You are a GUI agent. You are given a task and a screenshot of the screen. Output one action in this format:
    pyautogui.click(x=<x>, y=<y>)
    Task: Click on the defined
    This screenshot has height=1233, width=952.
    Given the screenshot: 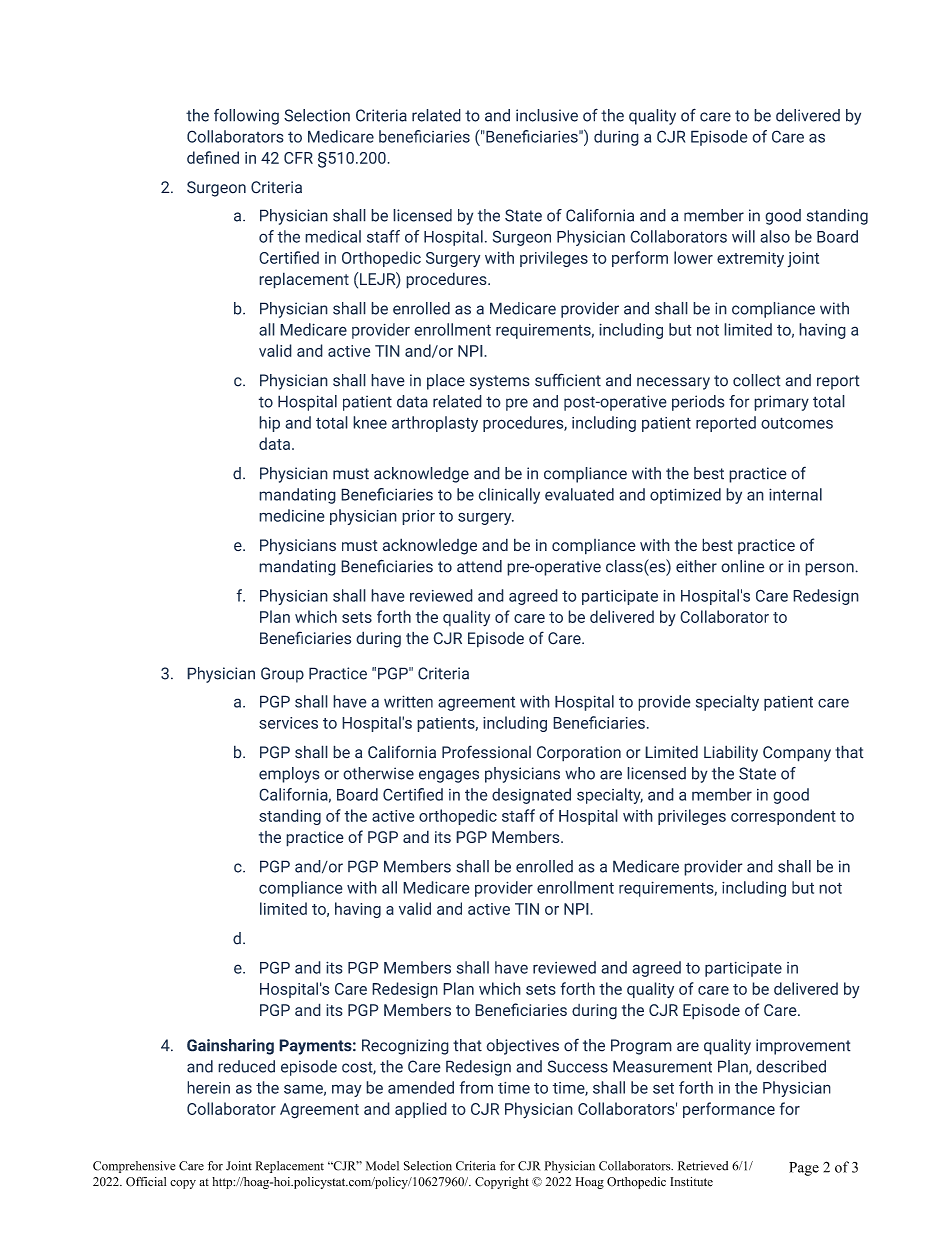 What is the action you would take?
    pyautogui.click(x=213, y=157)
